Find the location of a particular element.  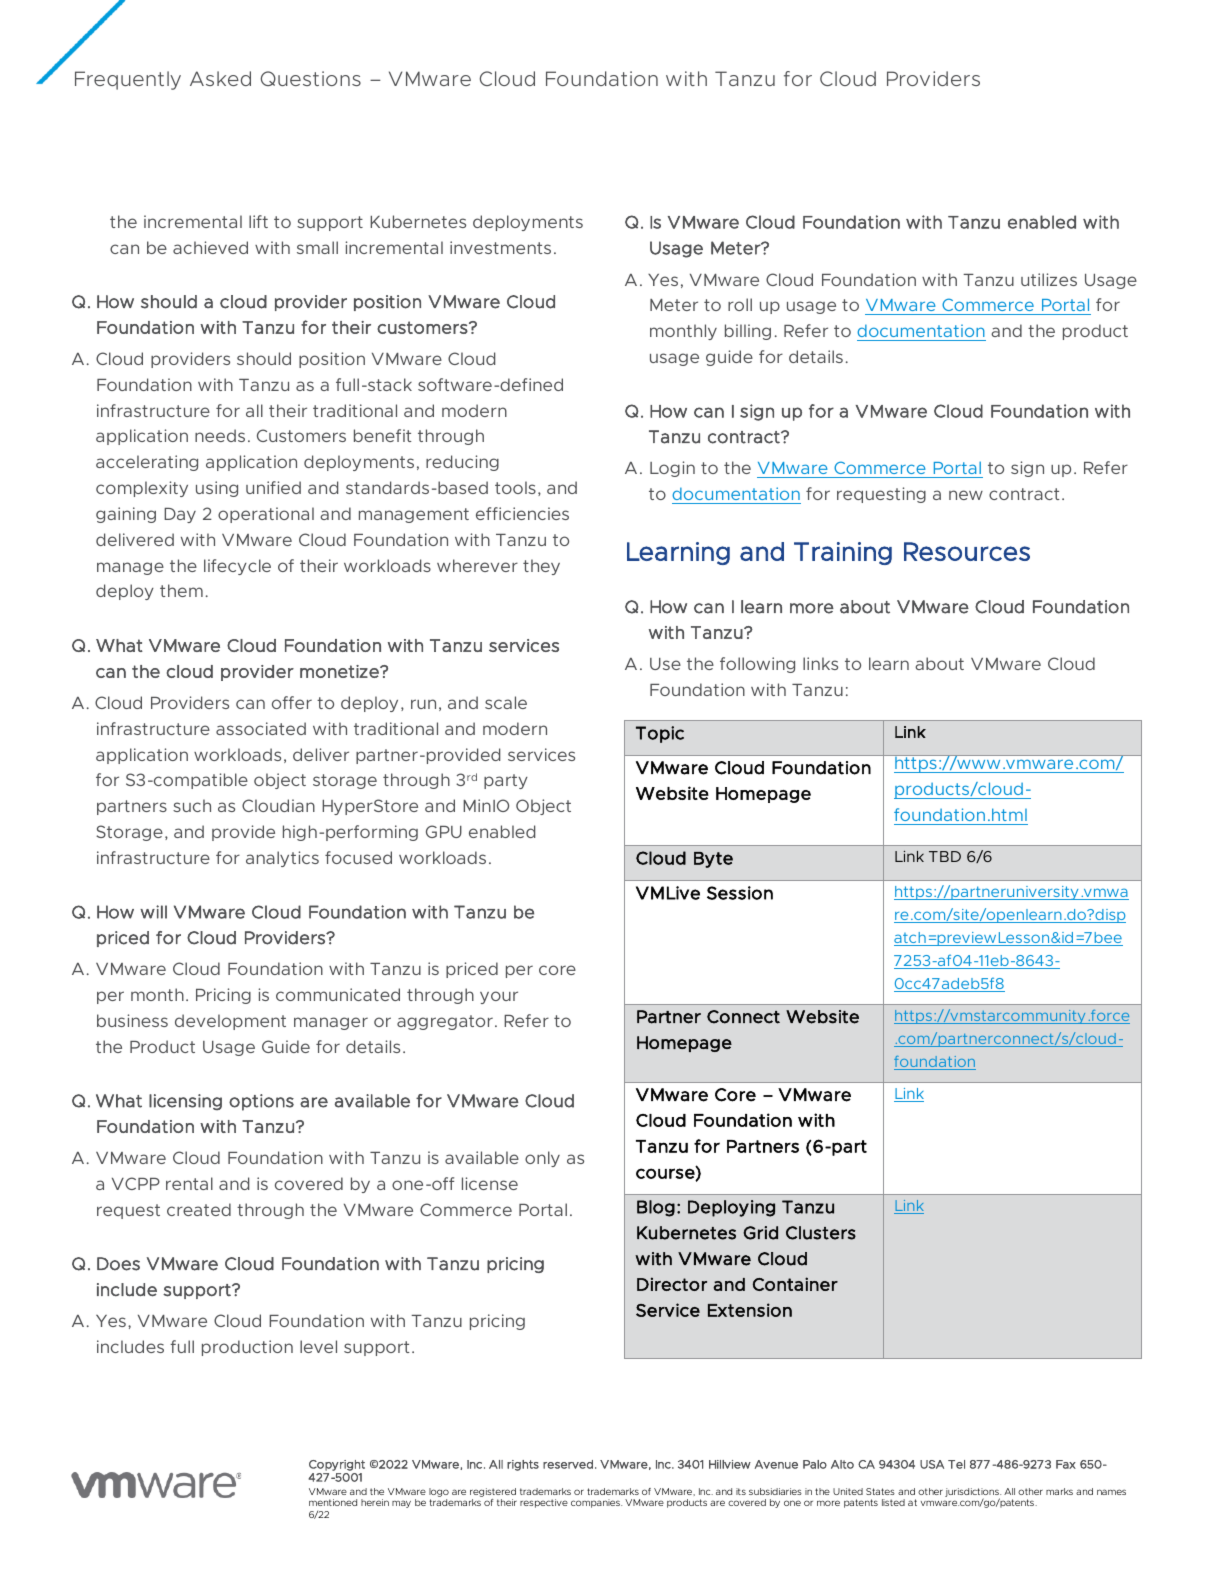

reserved is located at coordinates (568, 1464).
